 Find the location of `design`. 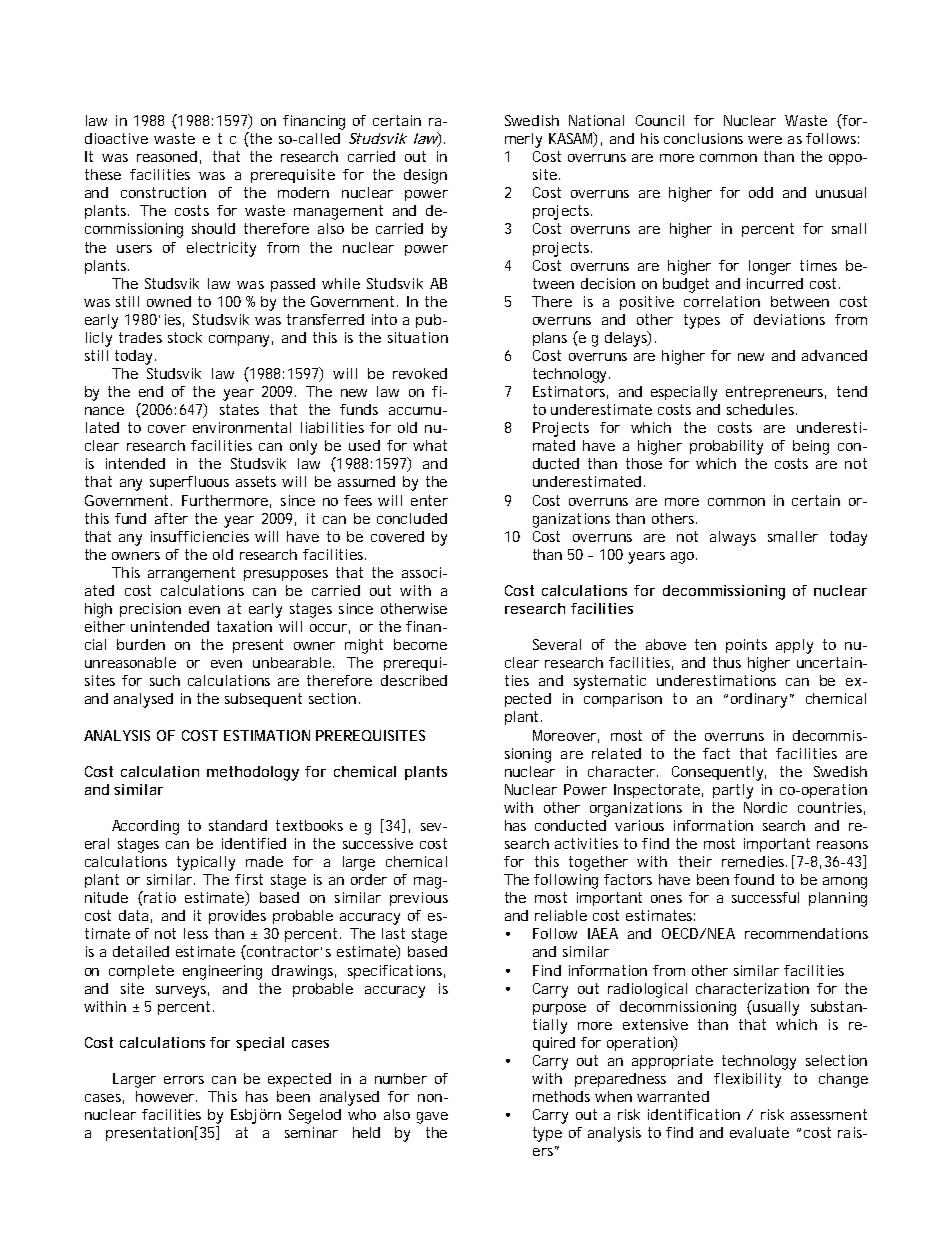

design is located at coordinates (425, 176).
